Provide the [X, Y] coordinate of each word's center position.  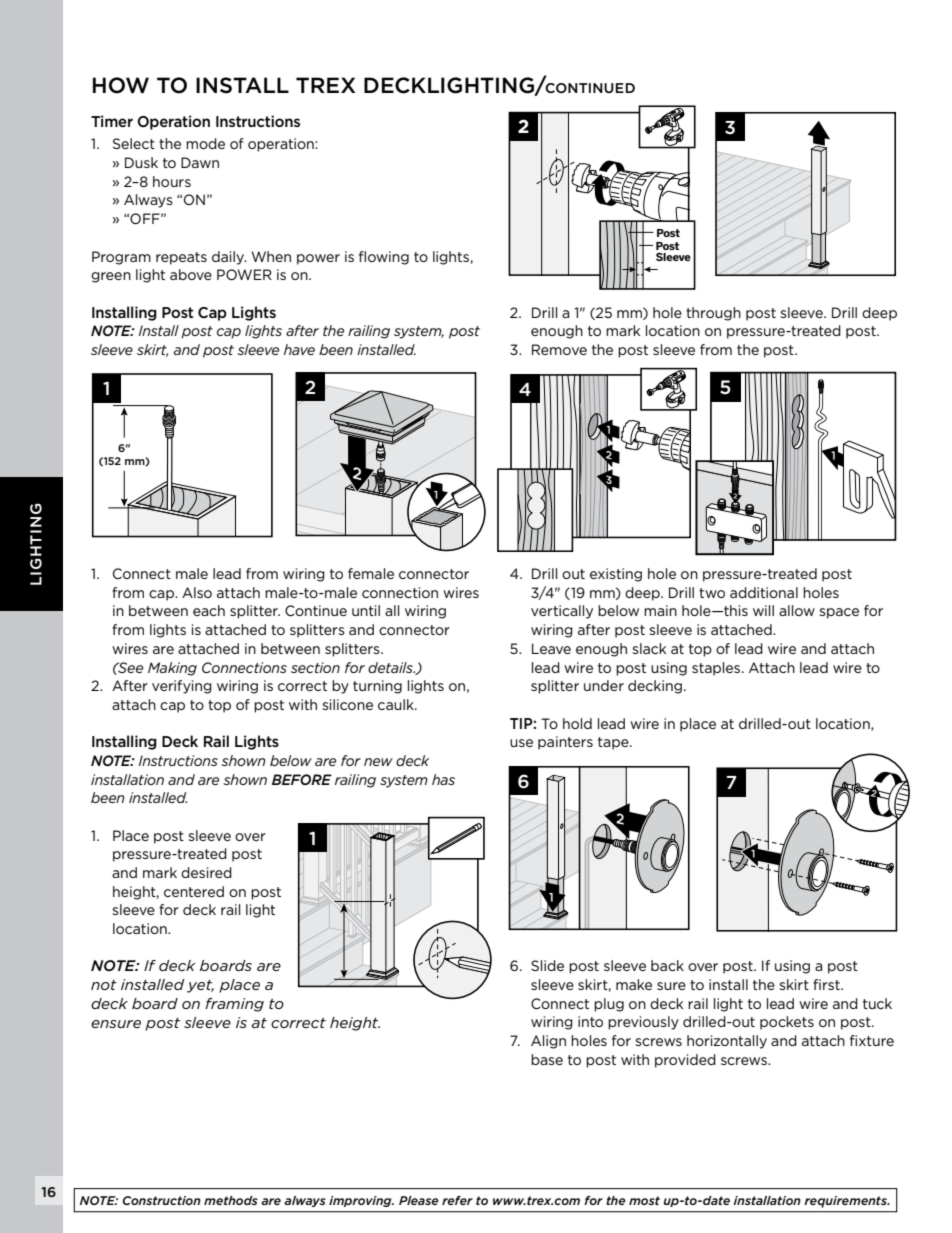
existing [616, 575]
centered [194, 891]
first [827, 984]
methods [231, 1200]
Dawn [200, 162]
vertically [562, 612]
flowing [384, 258]
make [634, 984]
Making [172, 669]
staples [717, 669]
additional [764, 592]
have [299, 349]
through [713, 314]
